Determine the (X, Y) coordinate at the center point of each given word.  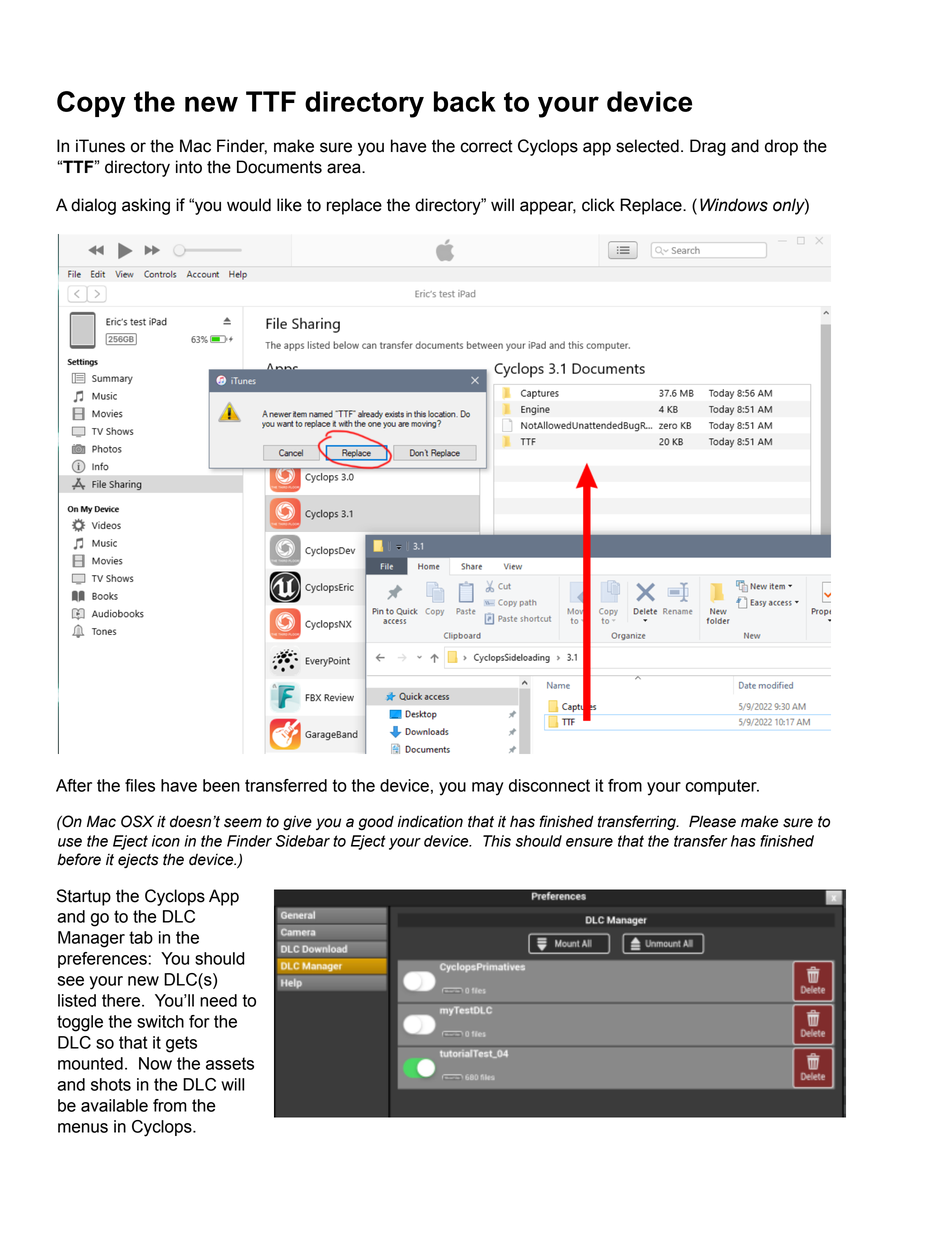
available (114, 1105)
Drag (708, 147)
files (140, 785)
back (465, 101)
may (488, 789)
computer (722, 787)
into (189, 167)
